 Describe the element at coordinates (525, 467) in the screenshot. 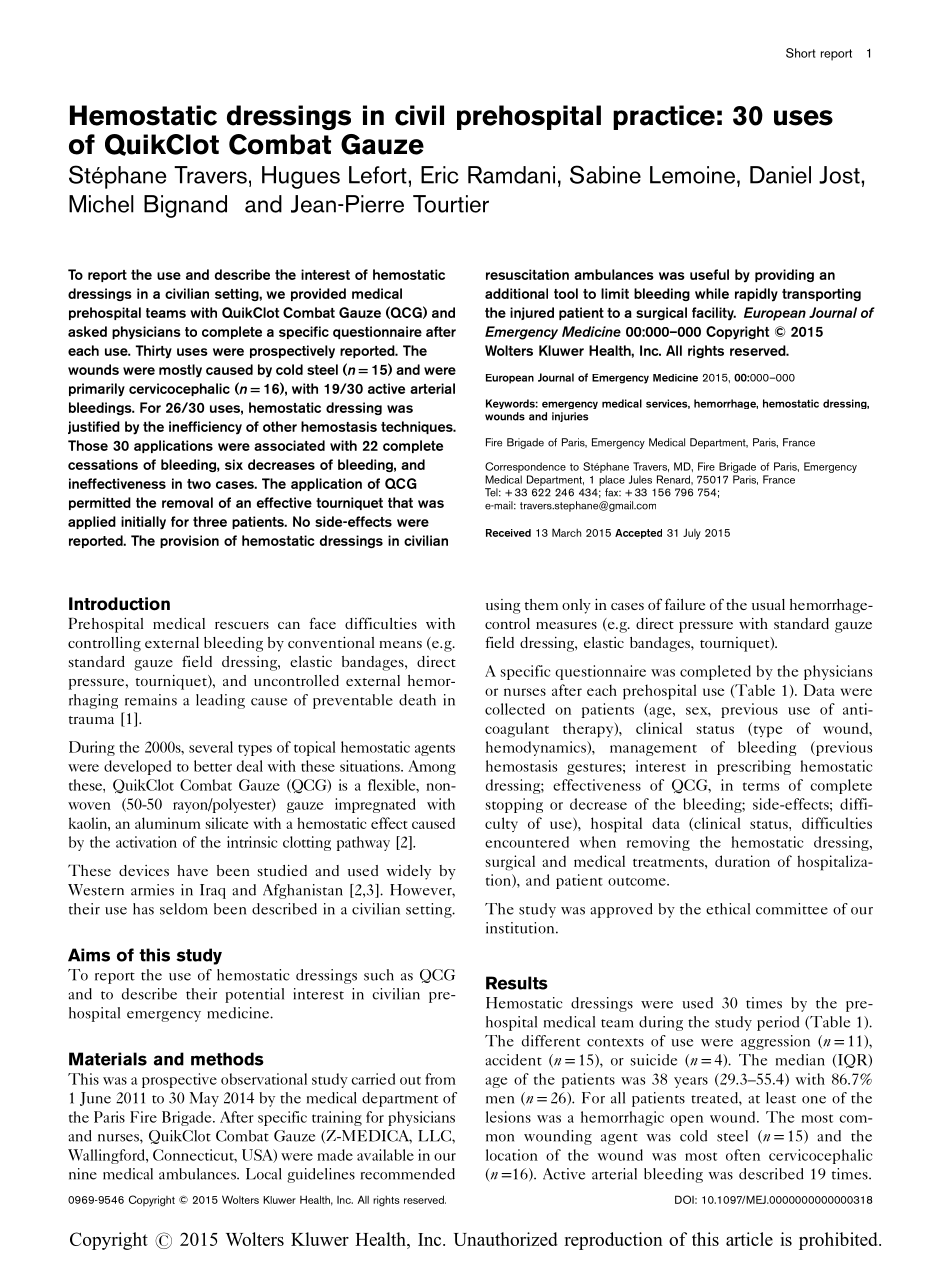

I see `Correspondence` at that location.
